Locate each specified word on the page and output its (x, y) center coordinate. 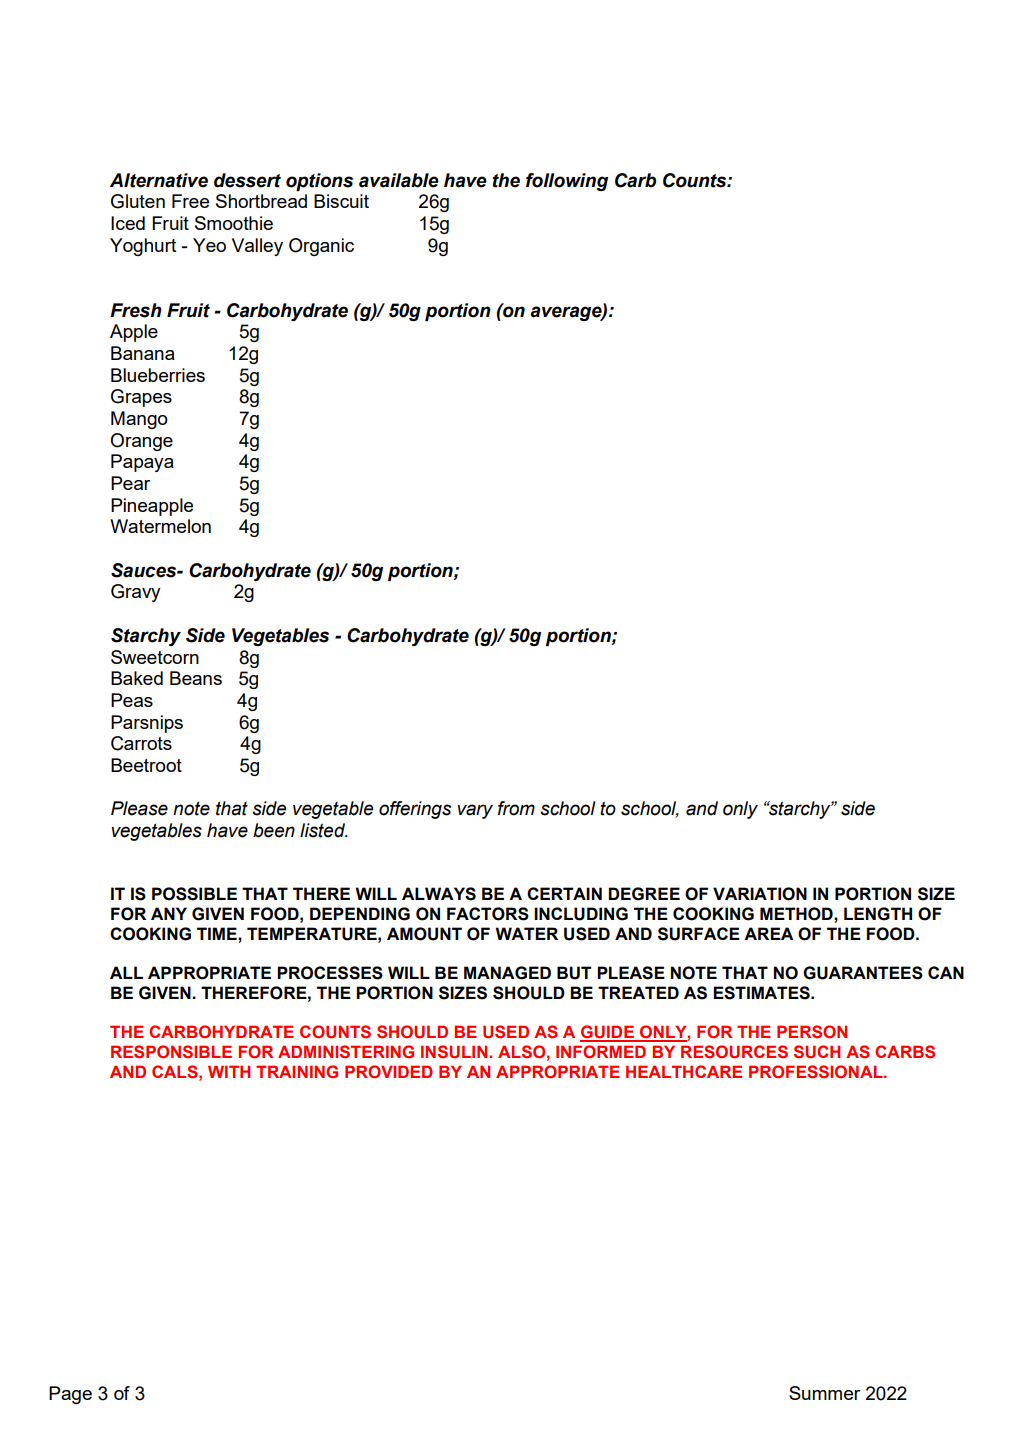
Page (70, 1395)
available (399, 180)
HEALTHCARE (684, 1071)
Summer (824, 1393)
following (567, 182)
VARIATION (760, 894)
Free (190, 201)
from (516, 808)
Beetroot (146, 765)
